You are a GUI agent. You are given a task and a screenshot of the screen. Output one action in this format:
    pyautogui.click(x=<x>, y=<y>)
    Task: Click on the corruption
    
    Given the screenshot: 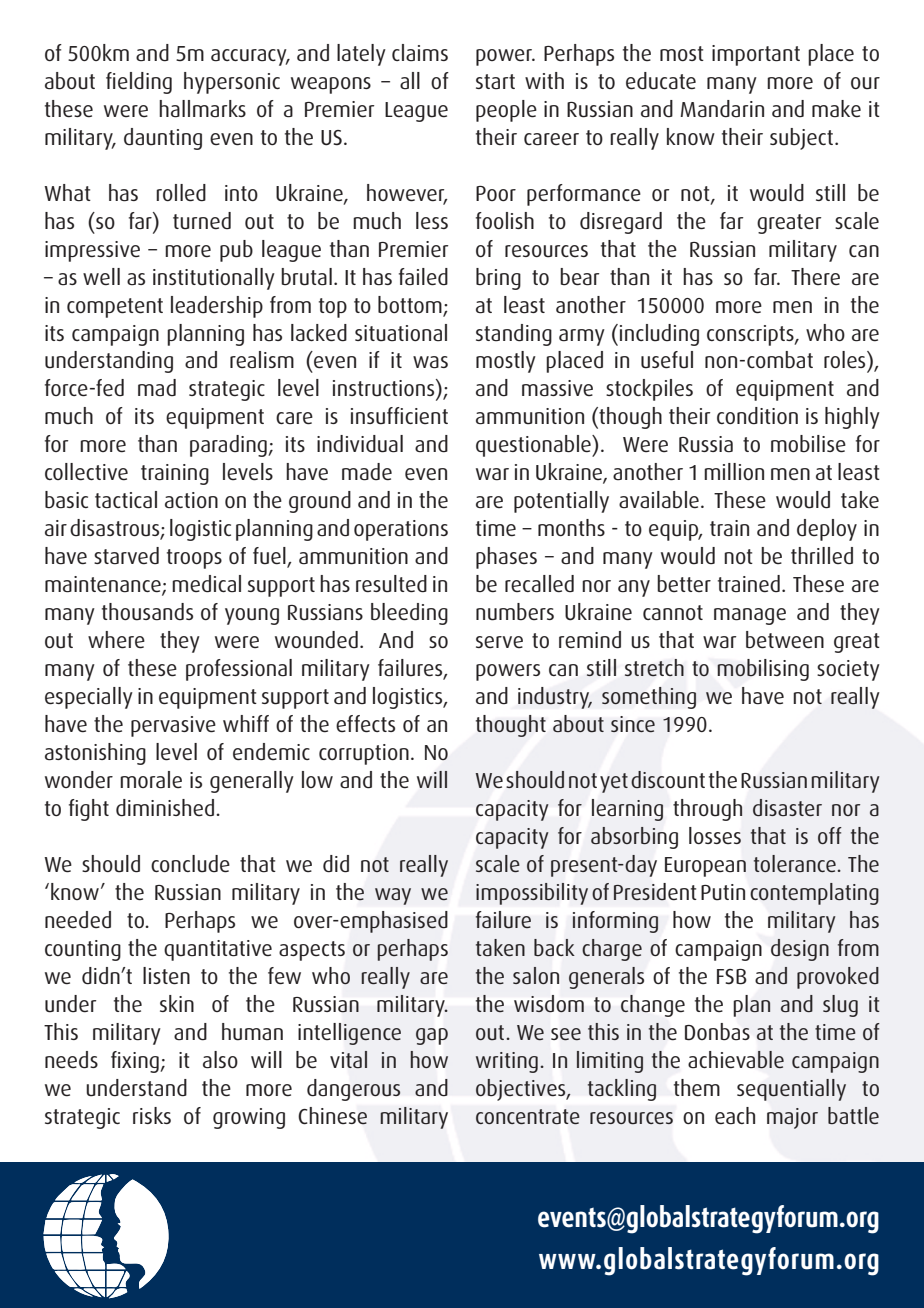 What is the action you would take?
    pyautogui.click(x=364, y=754)
